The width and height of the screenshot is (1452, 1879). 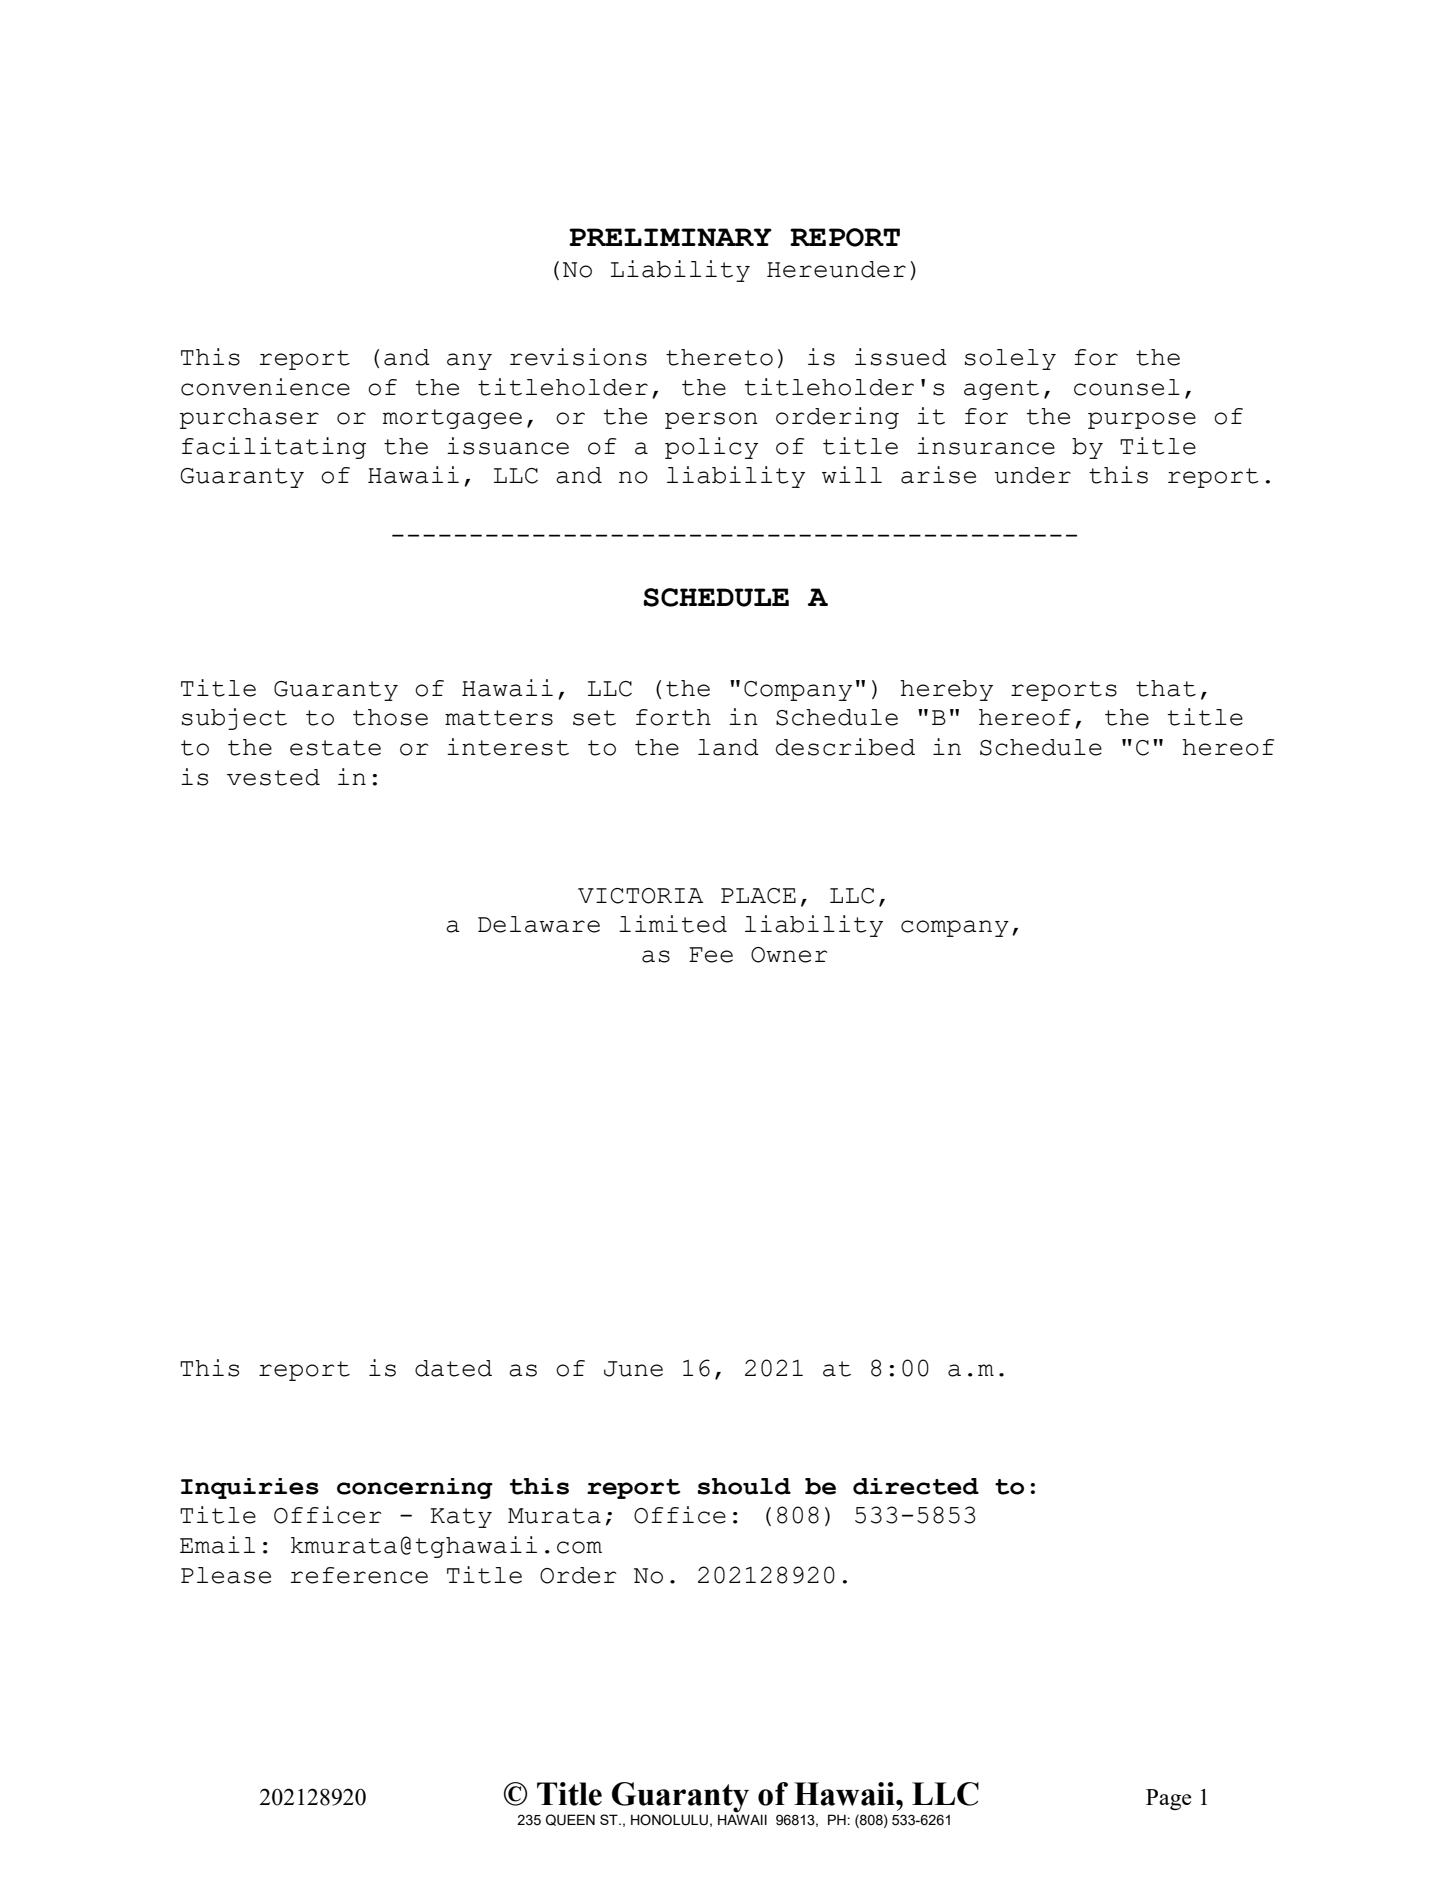 I want to click on solely, so click(x=1010, y=359).
